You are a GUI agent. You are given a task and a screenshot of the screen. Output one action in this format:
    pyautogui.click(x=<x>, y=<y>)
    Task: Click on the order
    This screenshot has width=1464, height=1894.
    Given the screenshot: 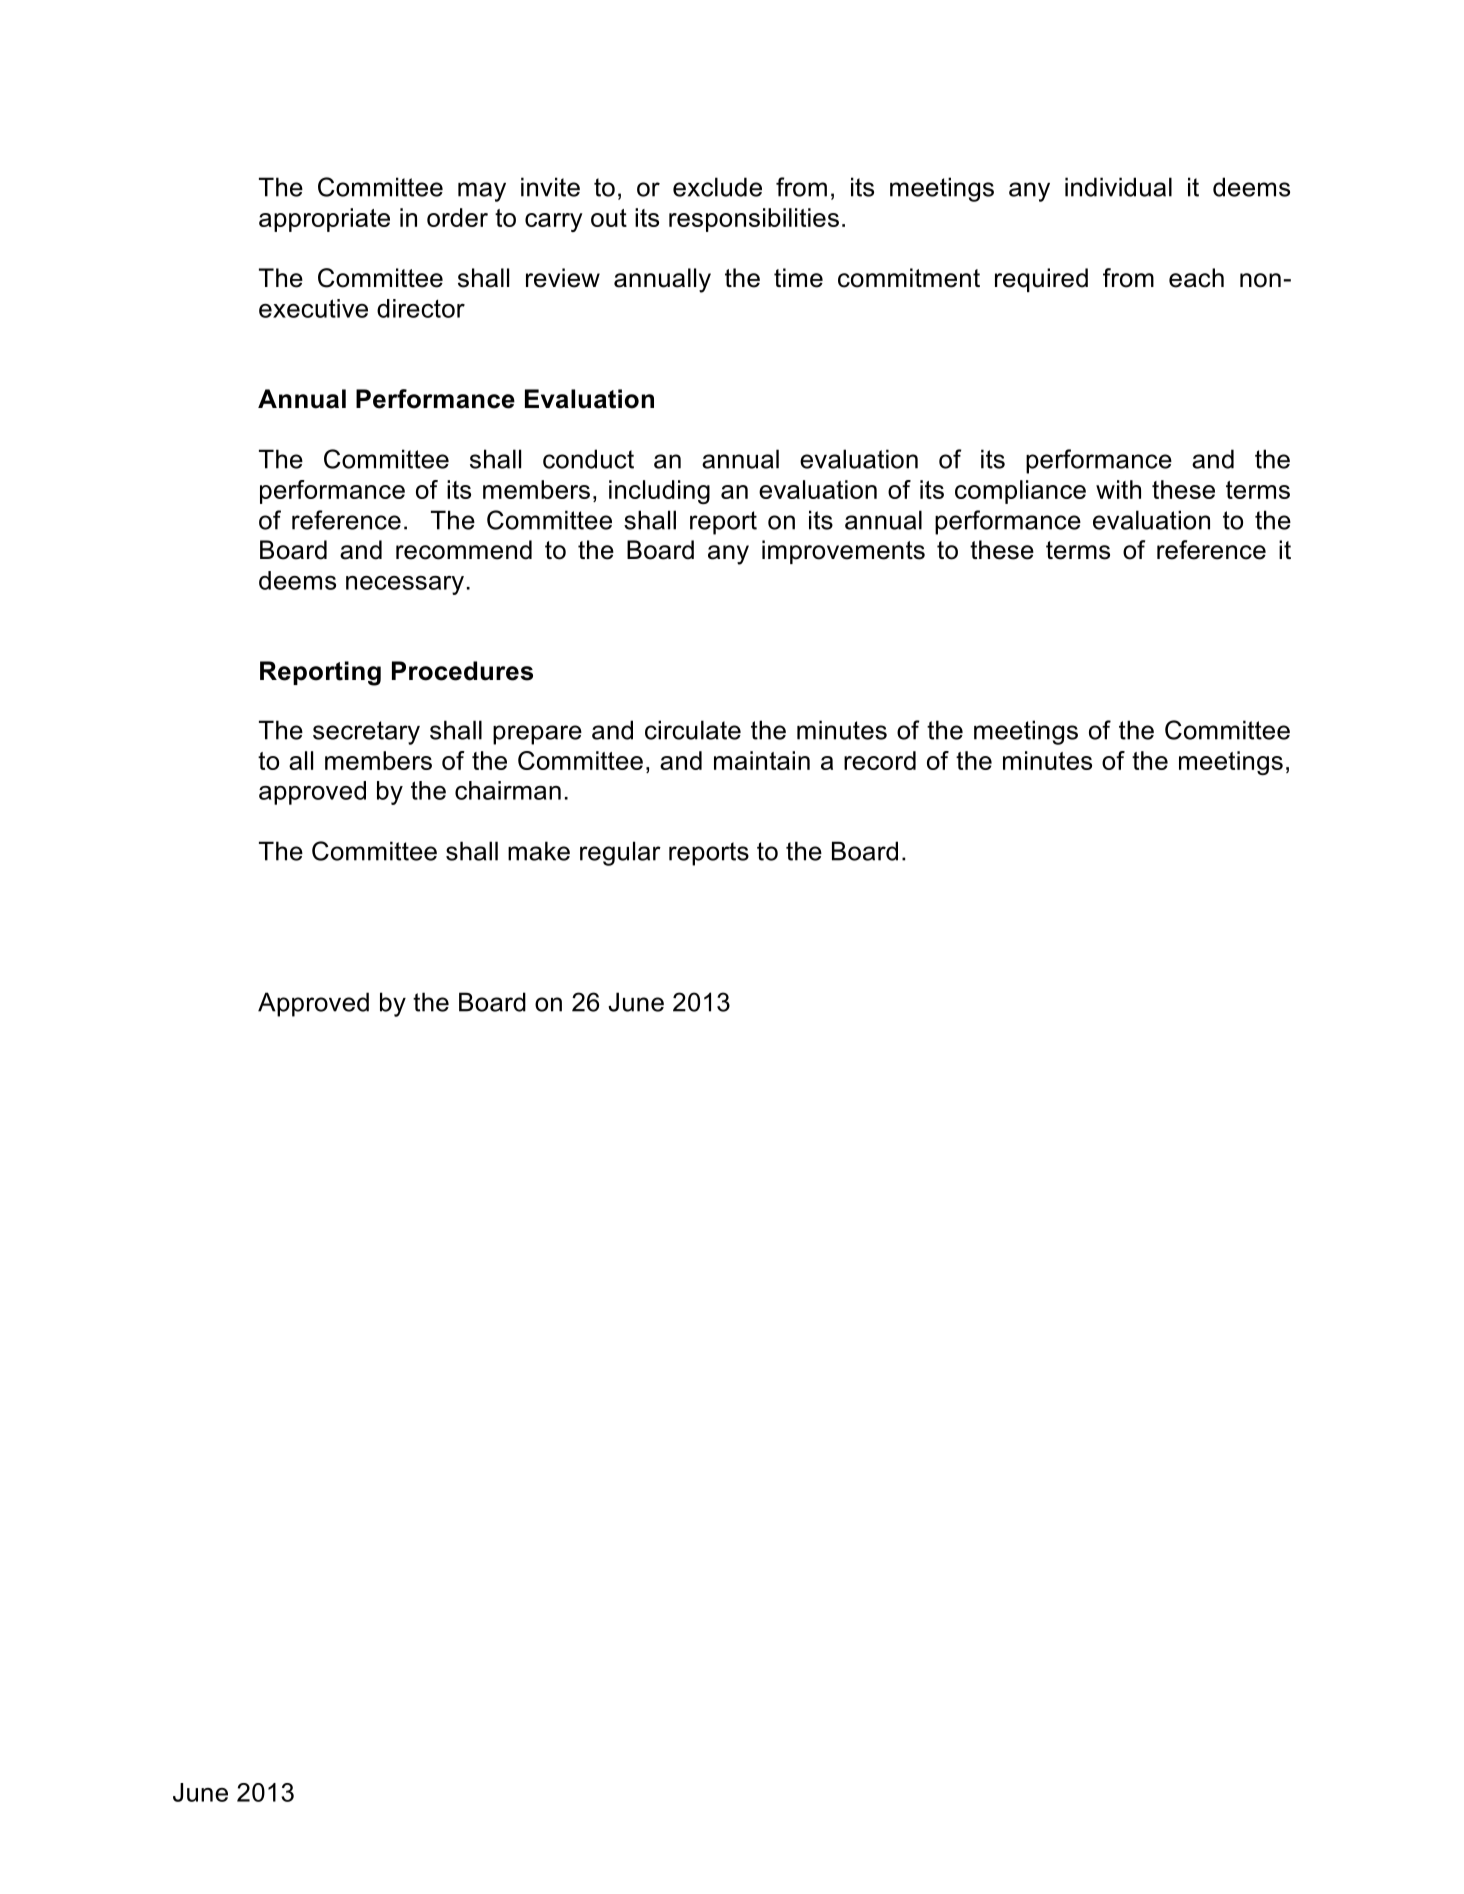 What is the action you would take?
    pyautogui.click(x=457, y=217)
